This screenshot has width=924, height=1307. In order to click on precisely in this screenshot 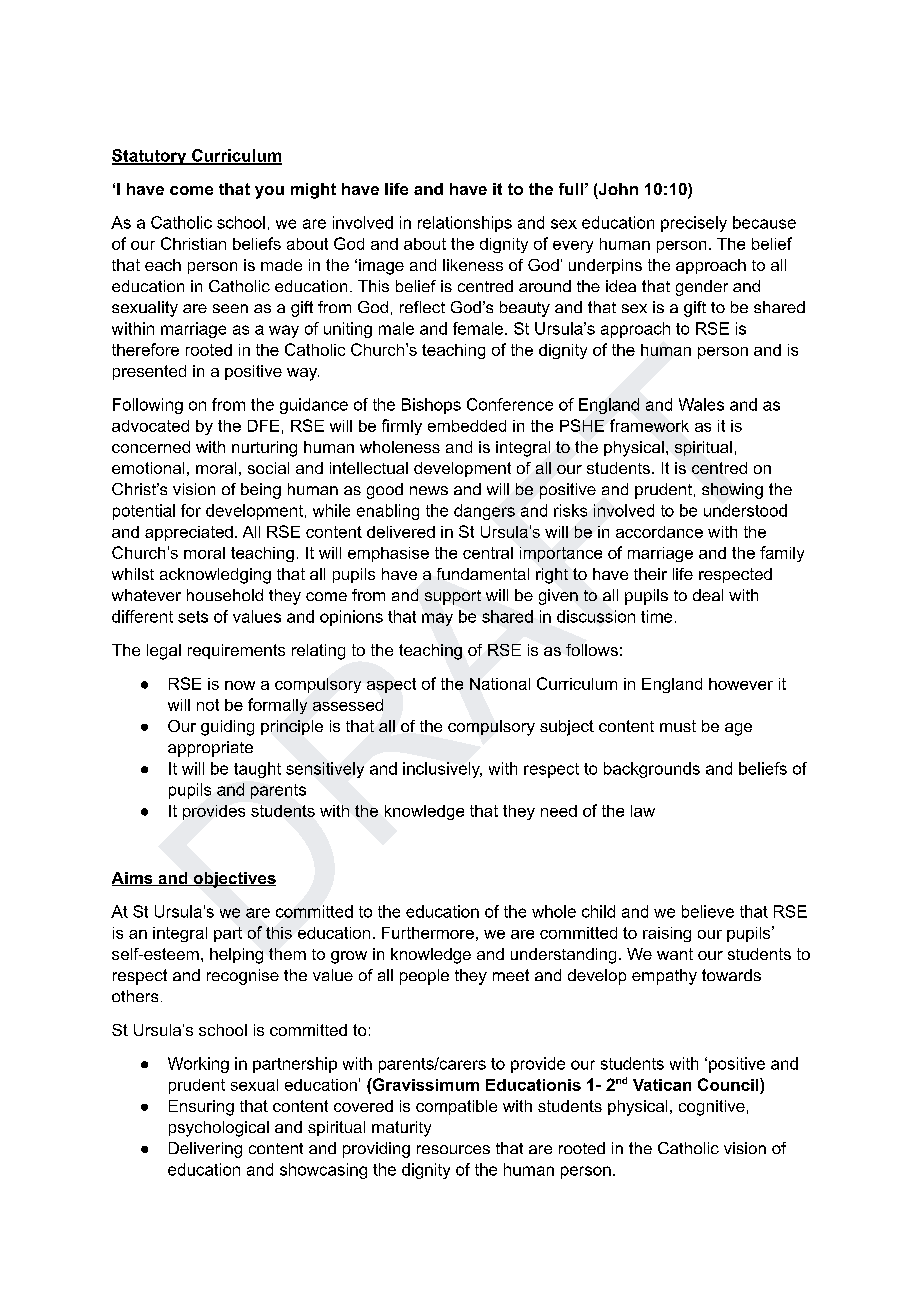, I will do `click(694, 224)`.
